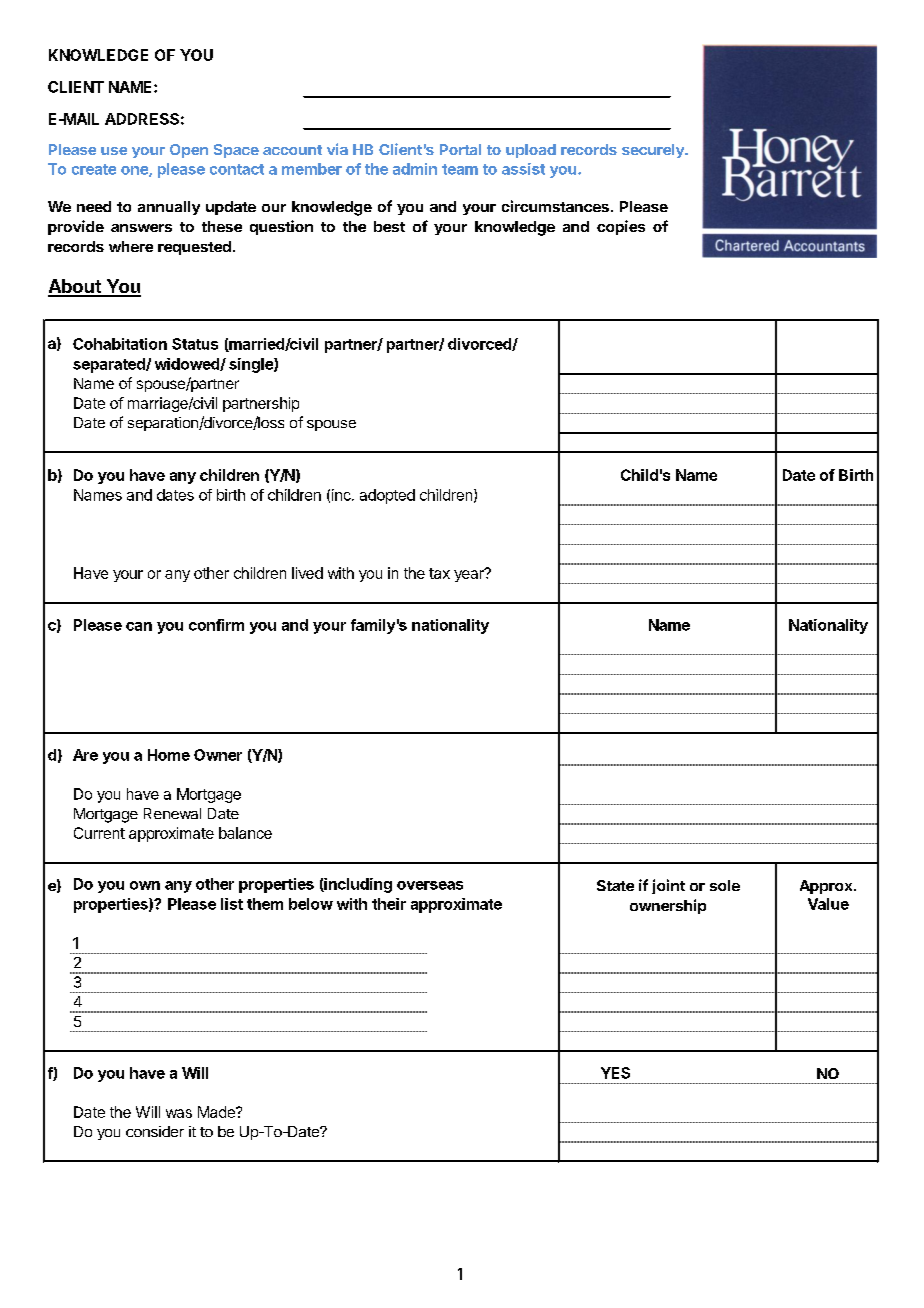  What do you see at coordinates (621, 227) in the screenshot?
I see `copies` at bounding box center [621, 227].
